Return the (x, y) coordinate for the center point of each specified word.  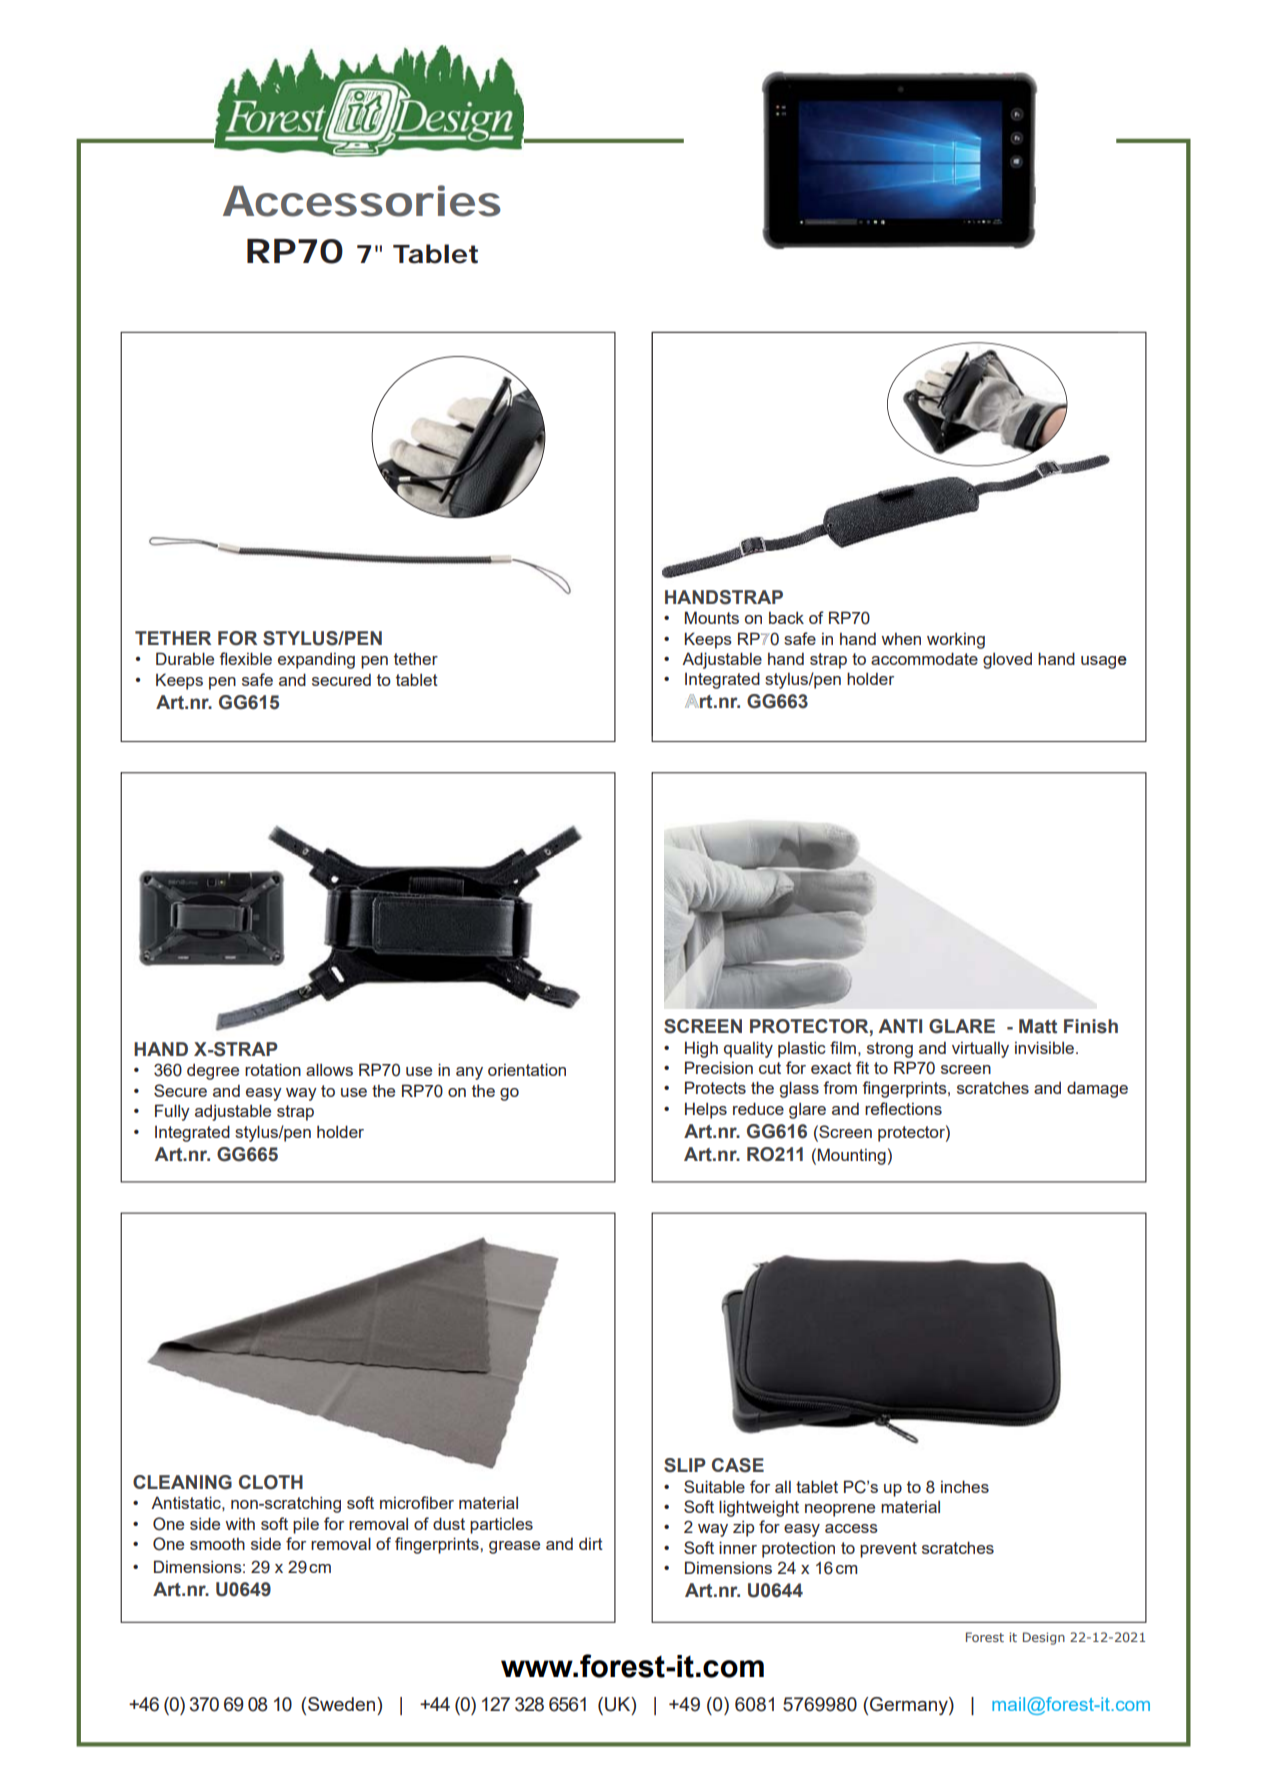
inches (965, 1486)
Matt (1038, 1026)
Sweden (343, 1704)
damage (1097, 1089)
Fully (172, 1112)
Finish (1091, 1026)
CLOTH (271, 1482)
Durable (185, 658)
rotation (273, 1069)
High (701, 1049)
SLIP (685, 1465)
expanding (316, 660)
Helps (706, 1110)
